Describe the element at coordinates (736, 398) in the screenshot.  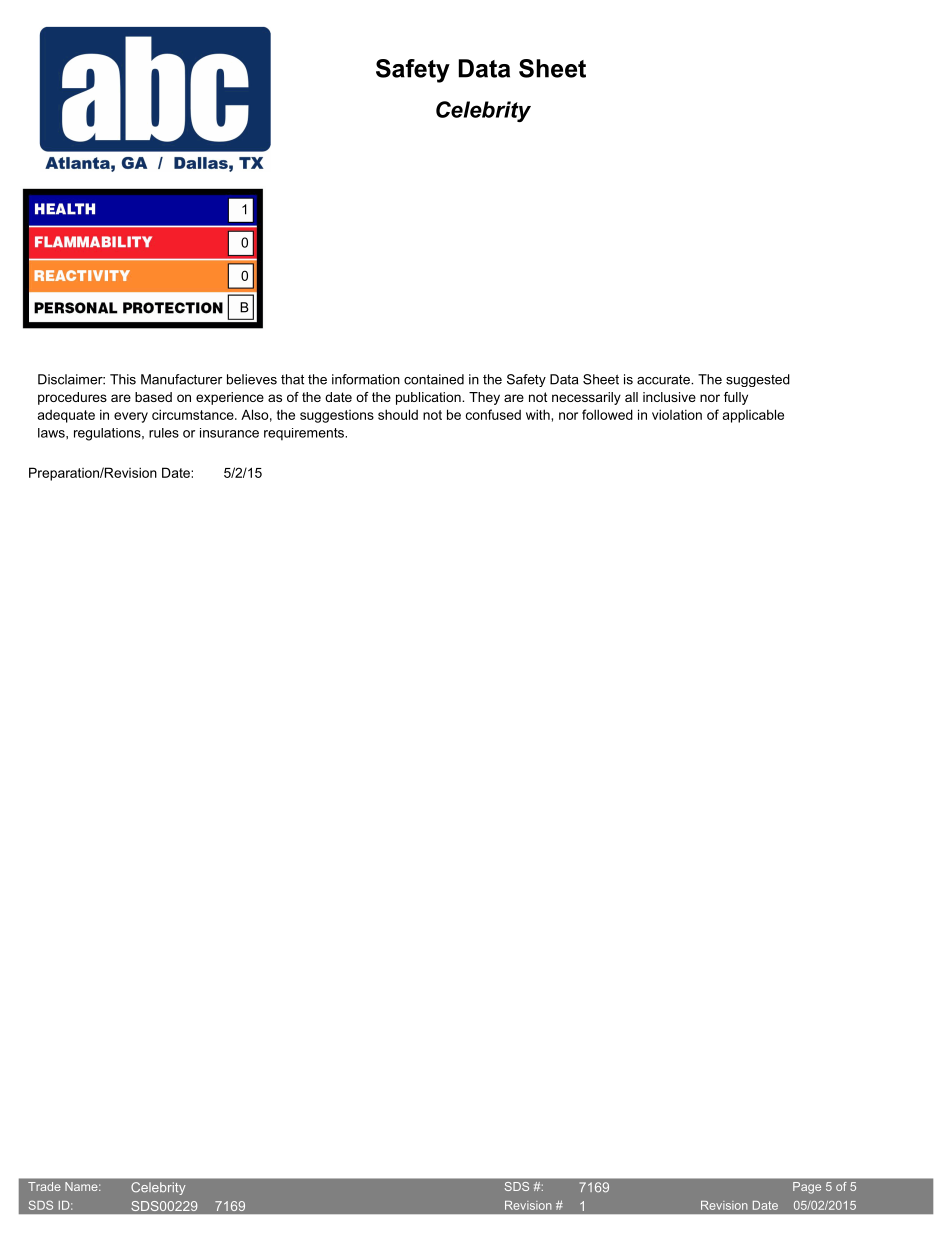
I see `fully` at that location.
